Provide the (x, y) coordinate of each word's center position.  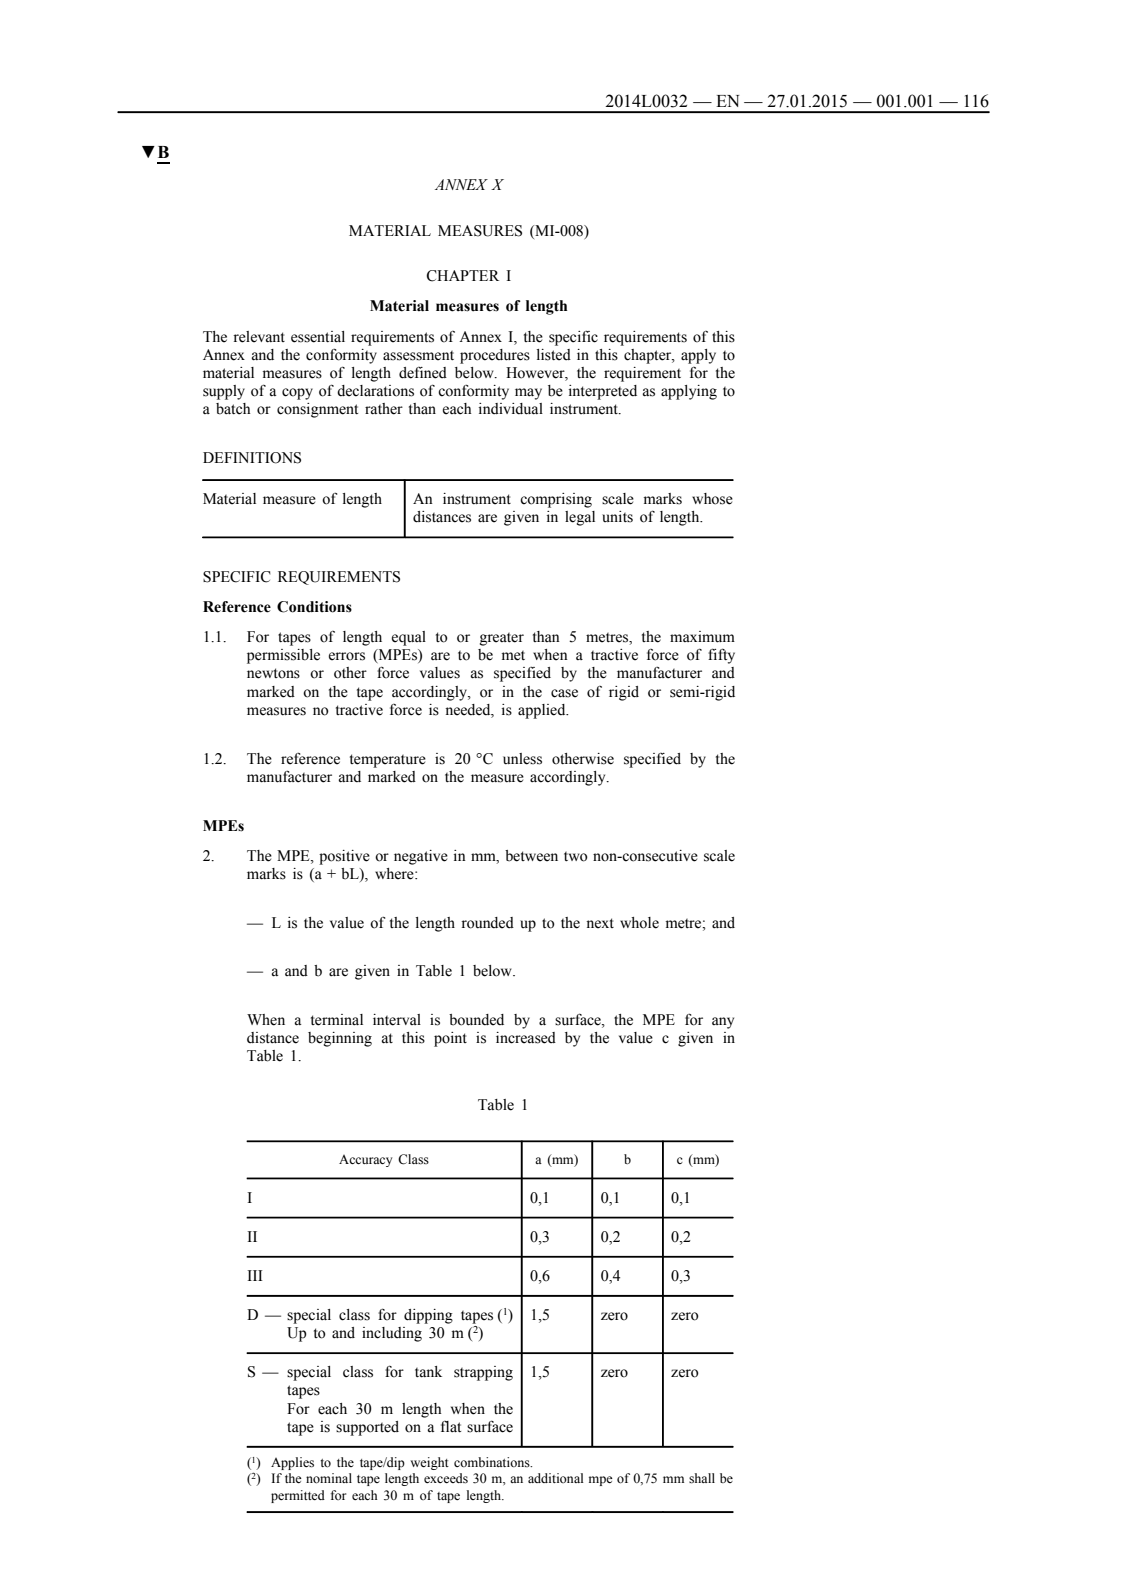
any (723, 1023)
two (576, 857)
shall (702, 1478)
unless (522, 759)
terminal (337, 1020)
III (254, 1275)
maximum (702, 637)
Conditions (314, 607)
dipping (428, 1316)
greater (502, 639)
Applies (292, 1463)
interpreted (603, 392)
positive (344, 857)
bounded (476, 1020)
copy (297, 394)
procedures (495, 356)
